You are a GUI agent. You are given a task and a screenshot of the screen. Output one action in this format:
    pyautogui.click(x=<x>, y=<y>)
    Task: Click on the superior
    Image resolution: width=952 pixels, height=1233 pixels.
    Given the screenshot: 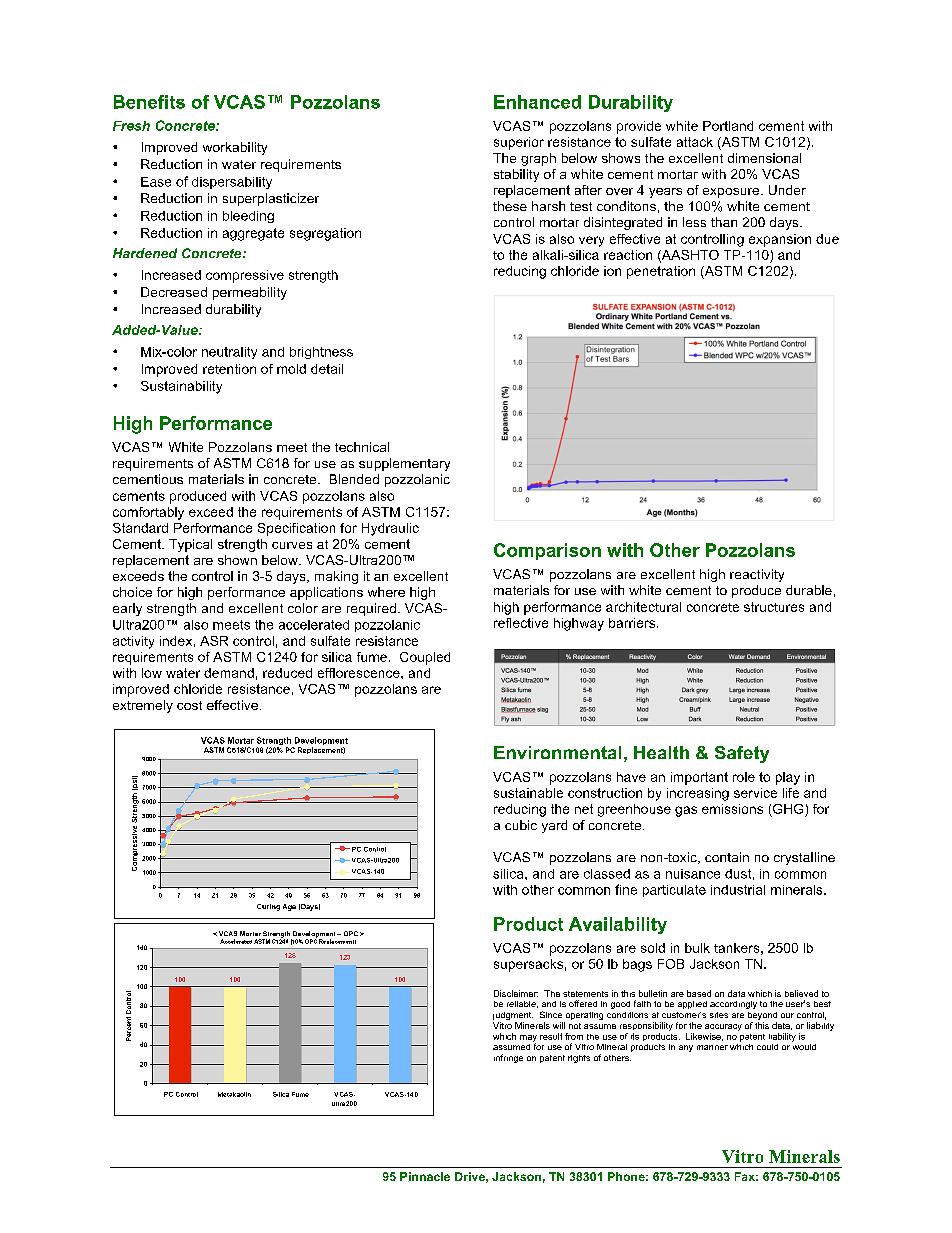 What is the action you would take?
    pyautogui.click(x=519, y=143)
